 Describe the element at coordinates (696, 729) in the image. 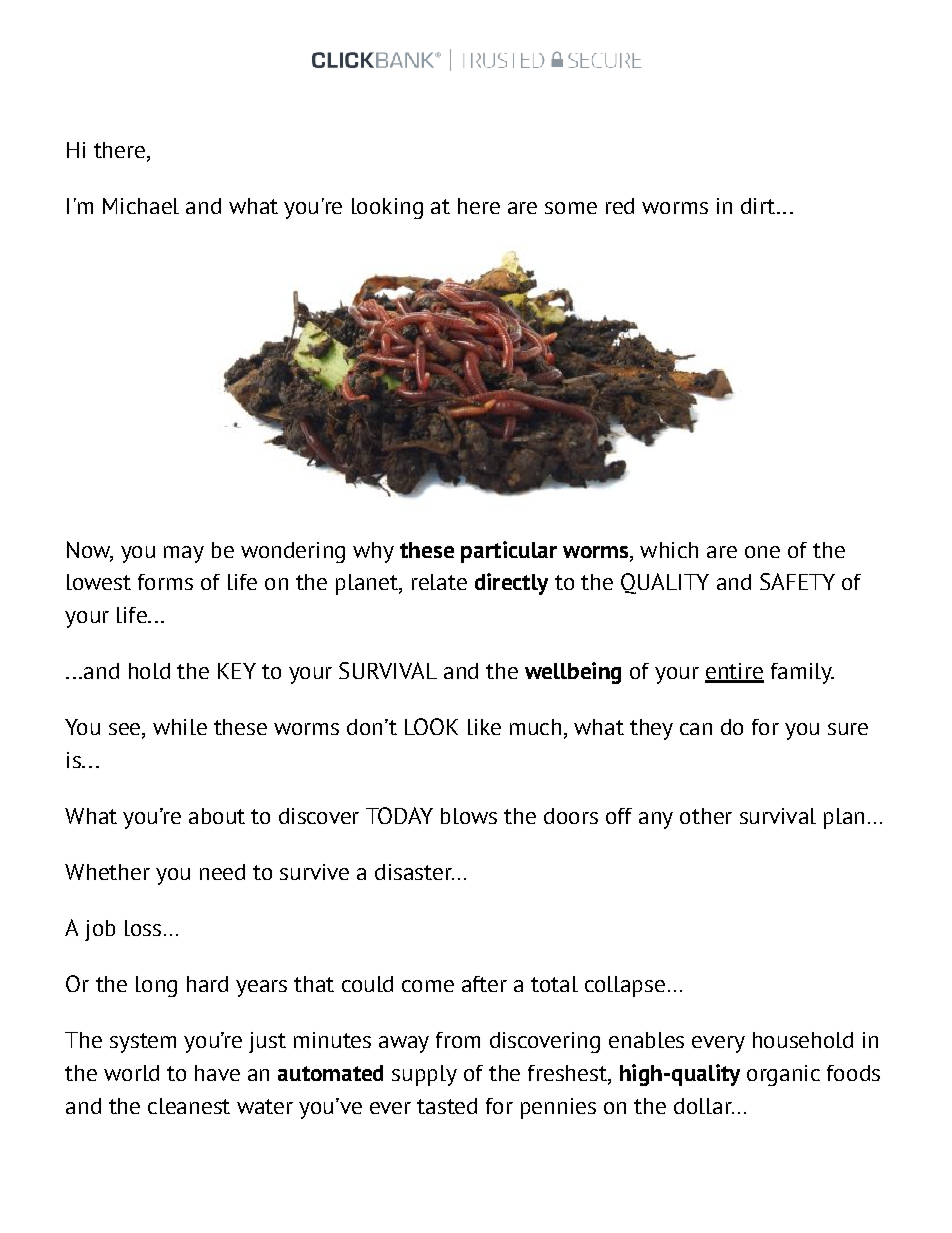

I see `can` at that location.
